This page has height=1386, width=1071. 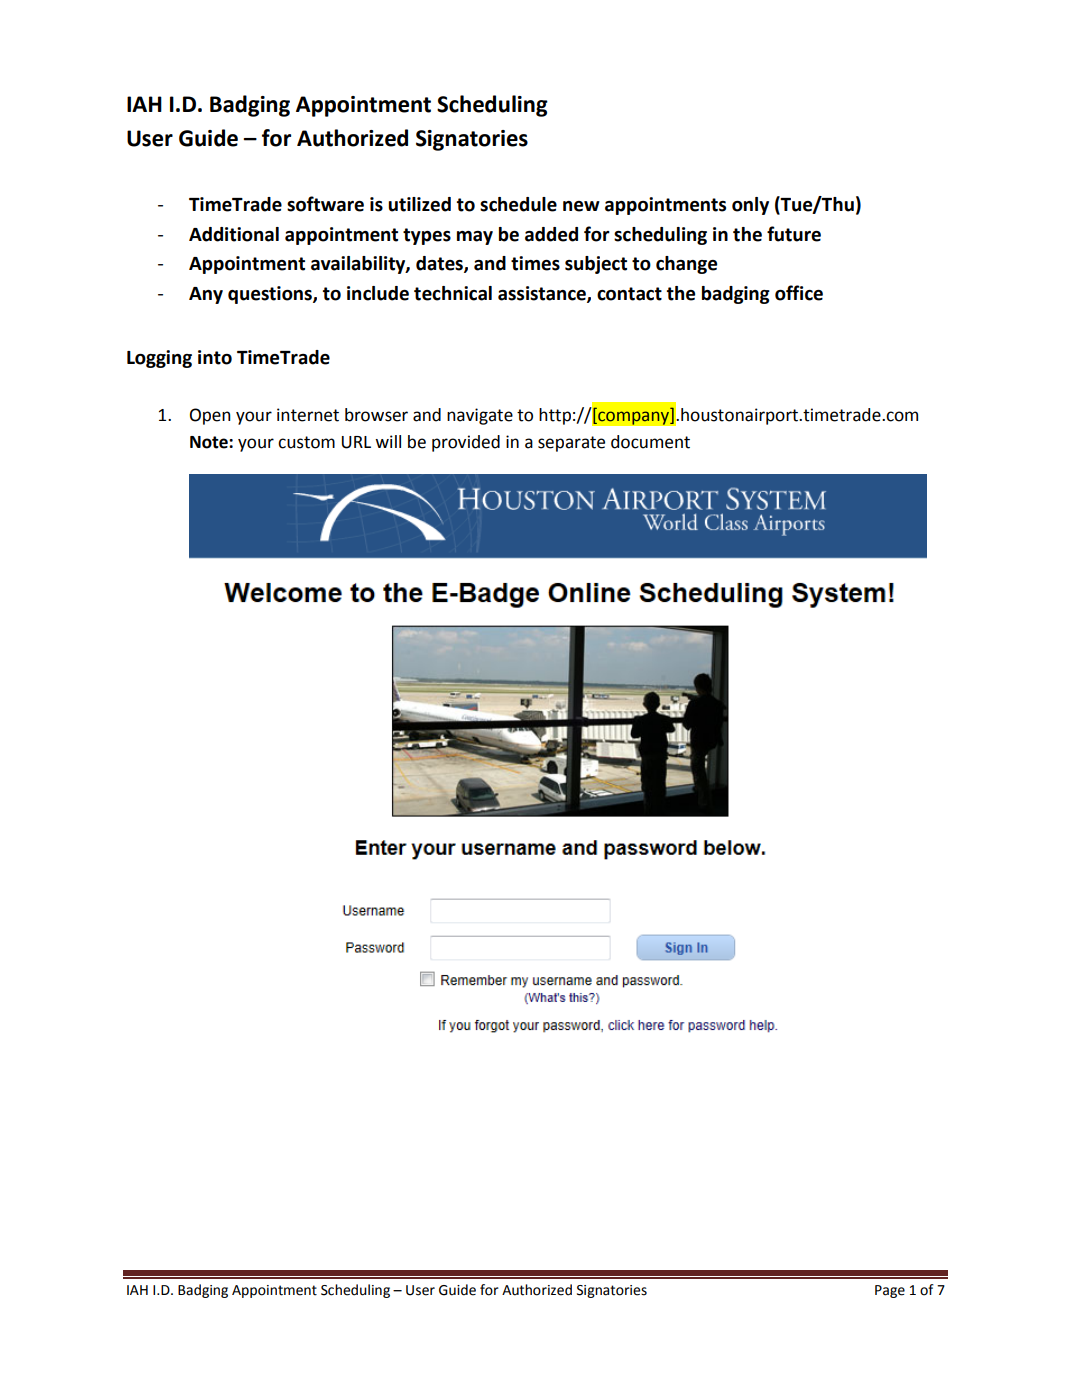 What do you see at coordinates (210, 442) in the page?
I see `Note` at bounding box center [210, 442].
